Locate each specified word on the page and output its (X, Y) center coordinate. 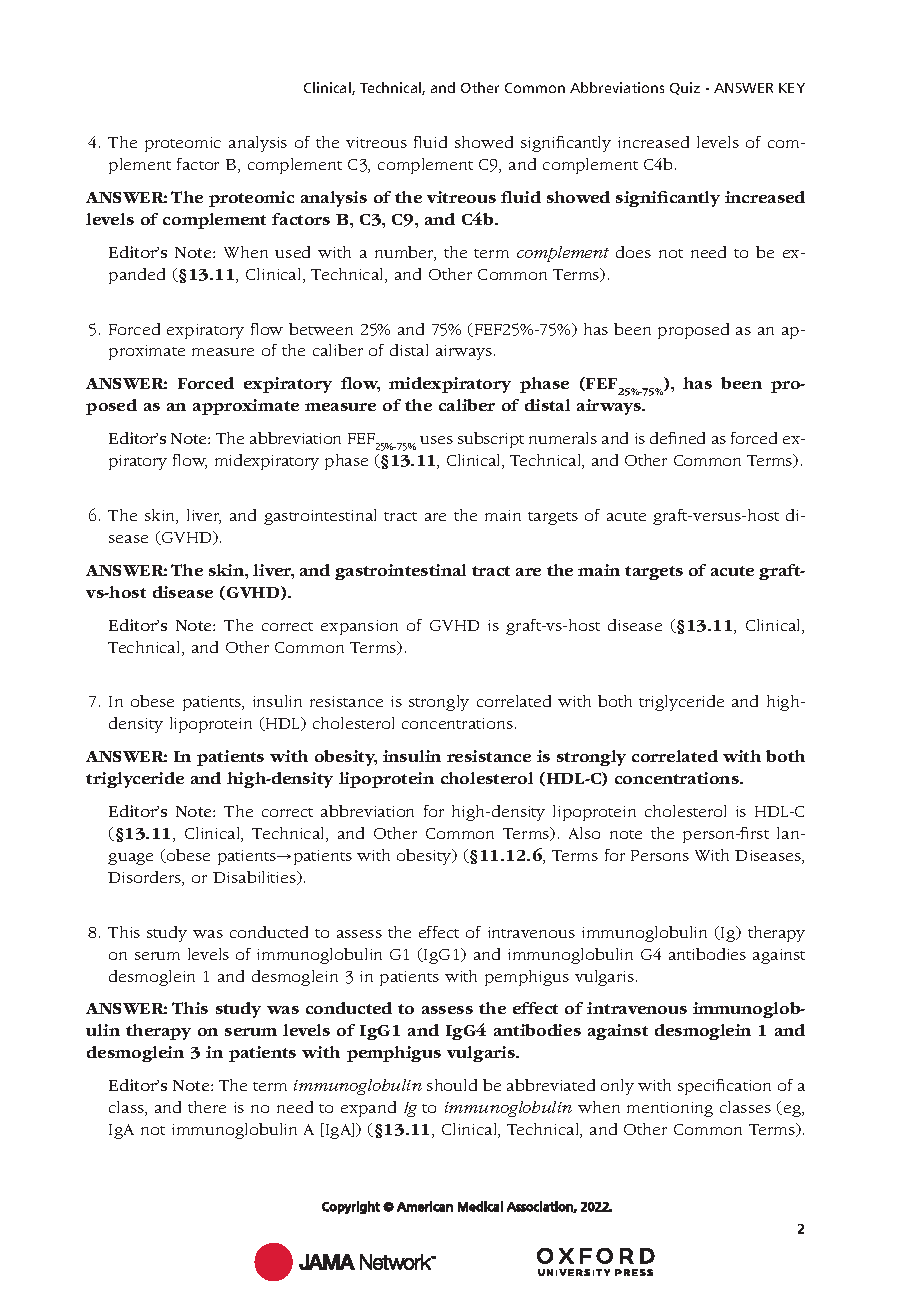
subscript (491, 440)
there (207, 1107)
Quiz (685, 88)
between (321, 329)
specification (724, 1087)
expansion (359, 627)
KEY (792, 88)
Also (584, 833)
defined (677, 438)
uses (436, 440)
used (292, 252)
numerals (563, 438)
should (452, 1085)
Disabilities (255, 878)
